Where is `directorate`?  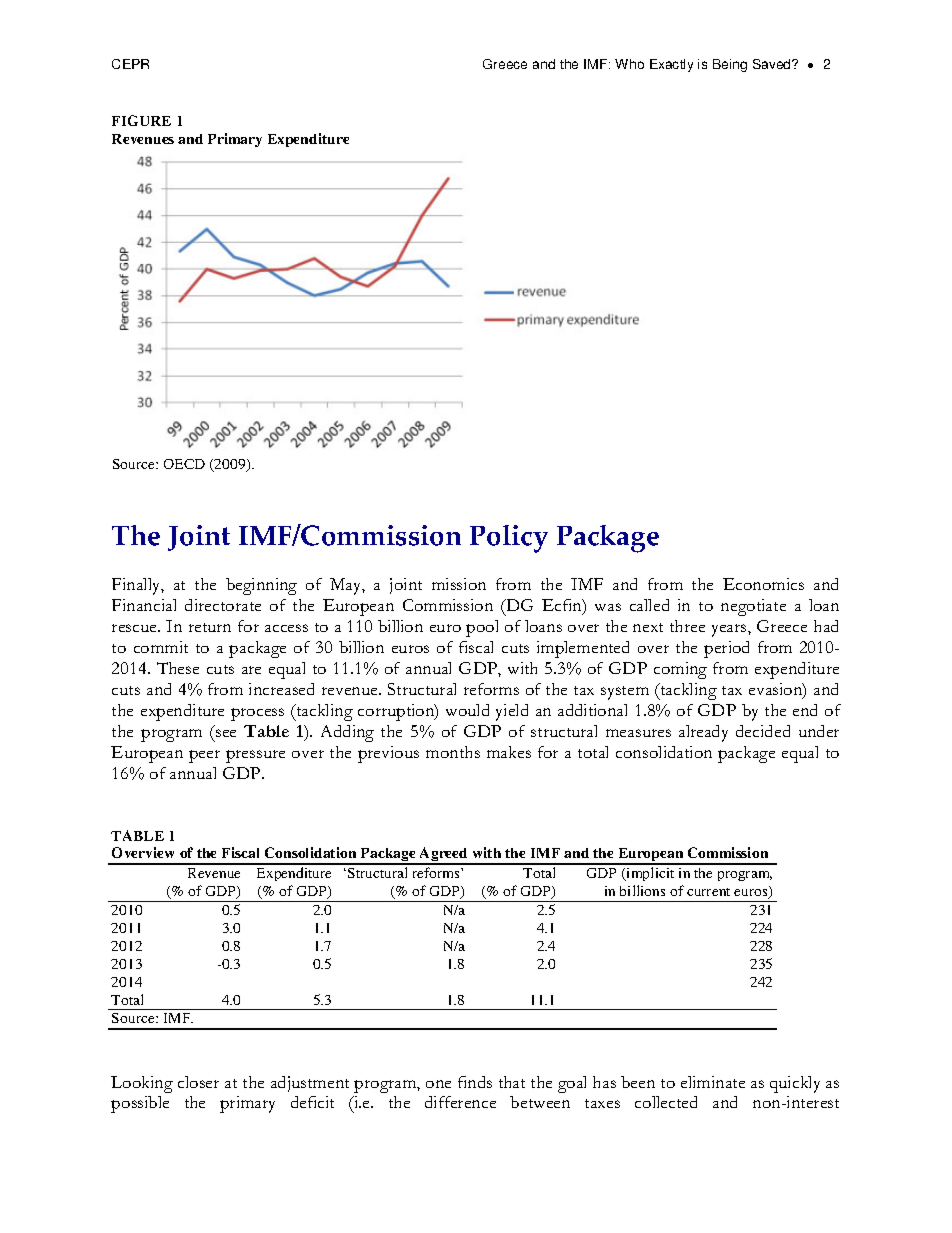 directorate is located at coordinates (223, 605).
